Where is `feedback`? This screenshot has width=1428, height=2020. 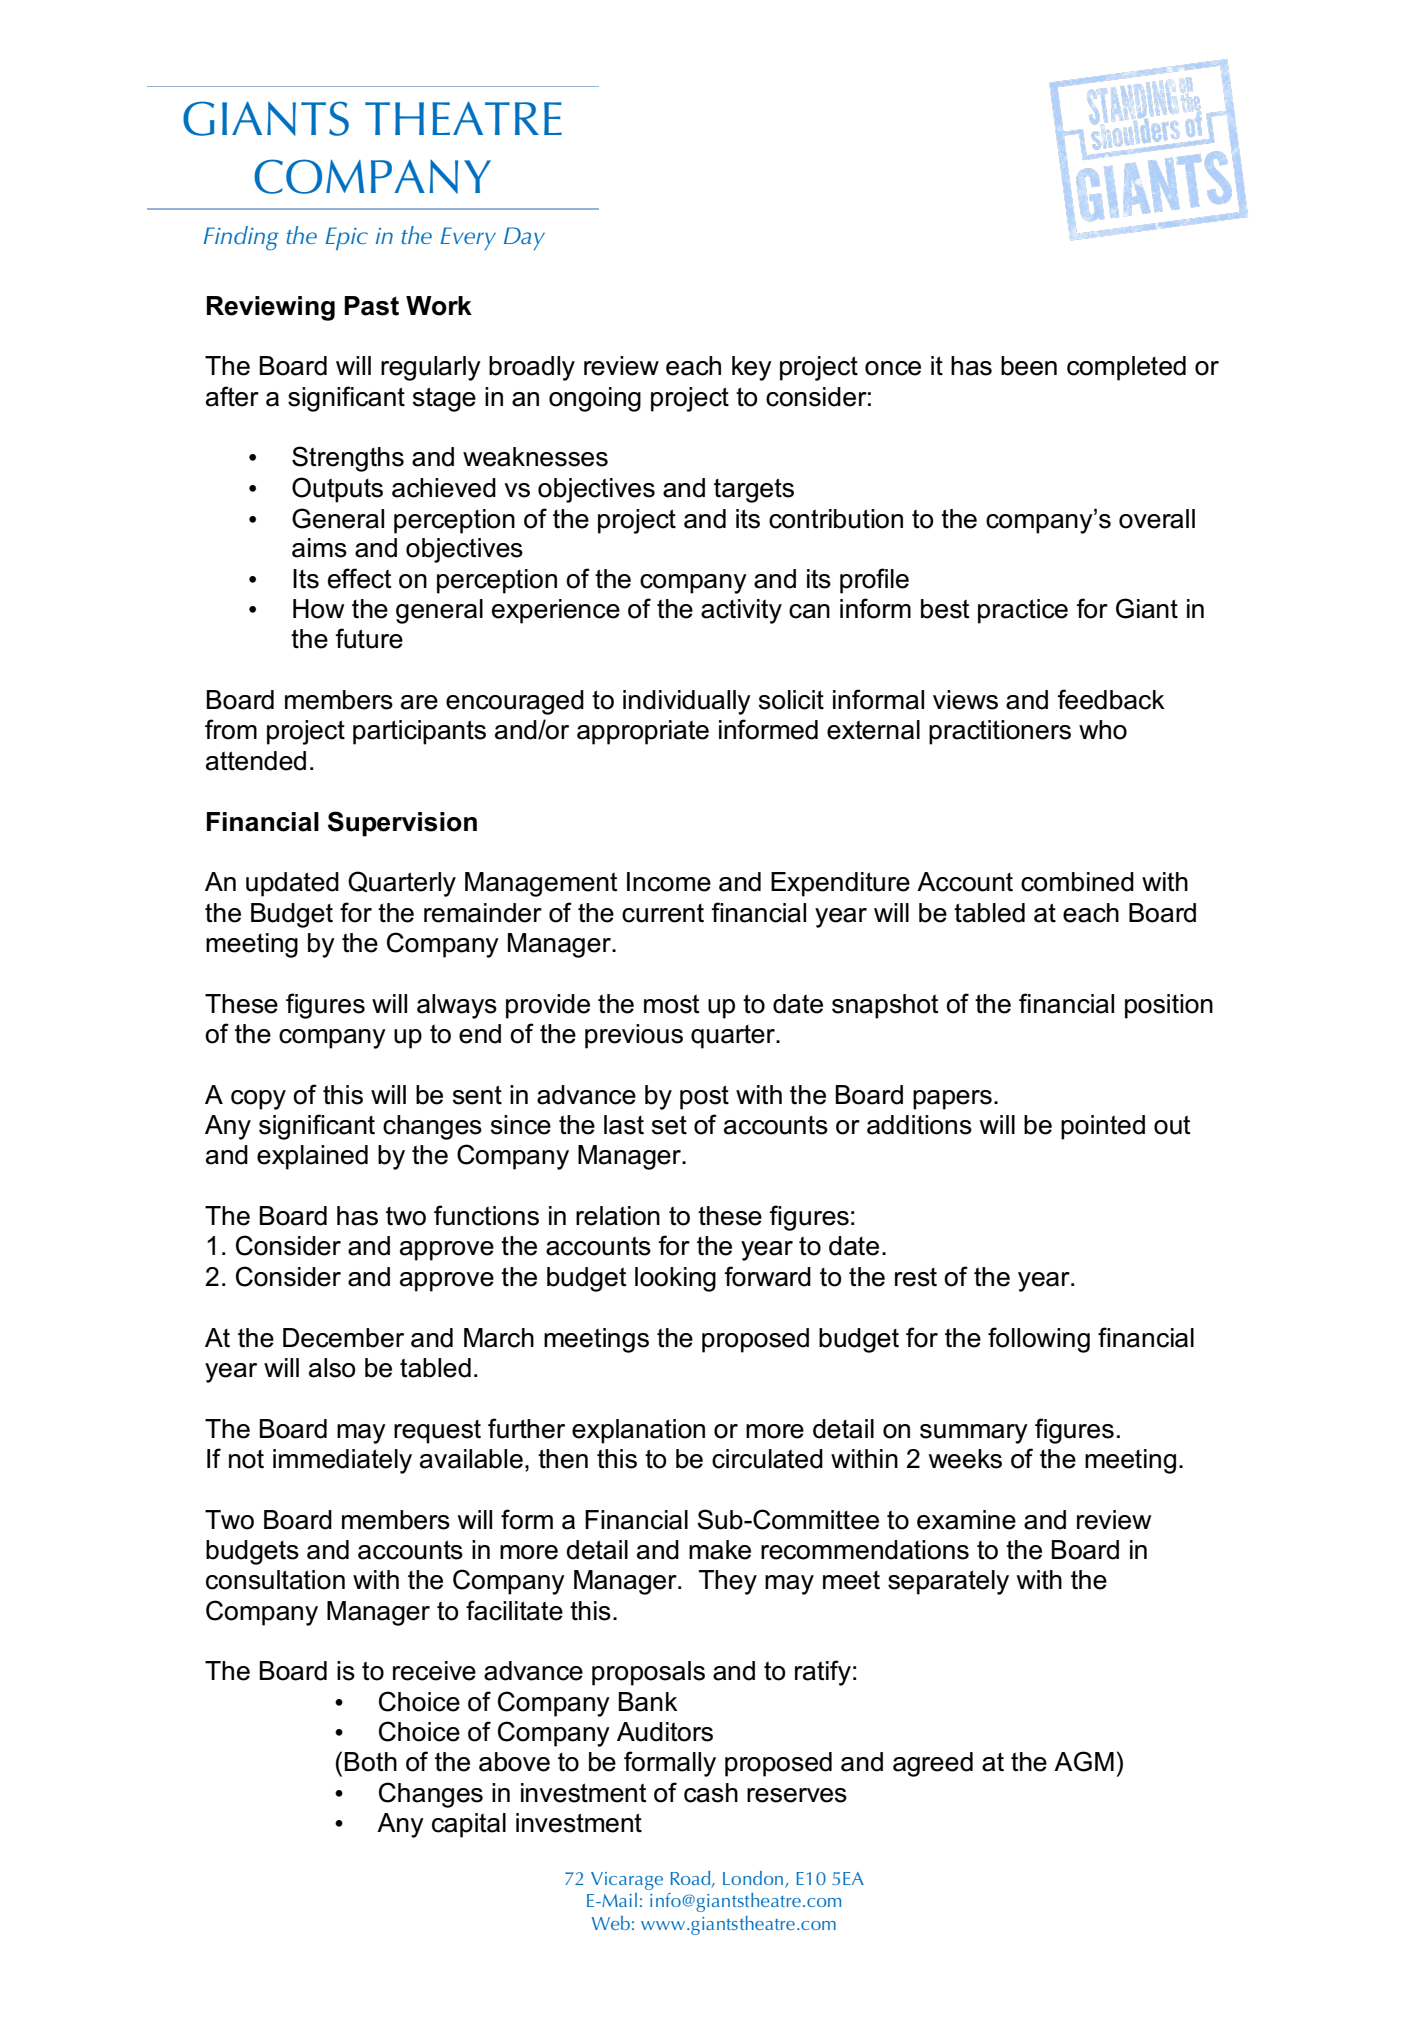 feedback is located at coordinates (1111, 699).
